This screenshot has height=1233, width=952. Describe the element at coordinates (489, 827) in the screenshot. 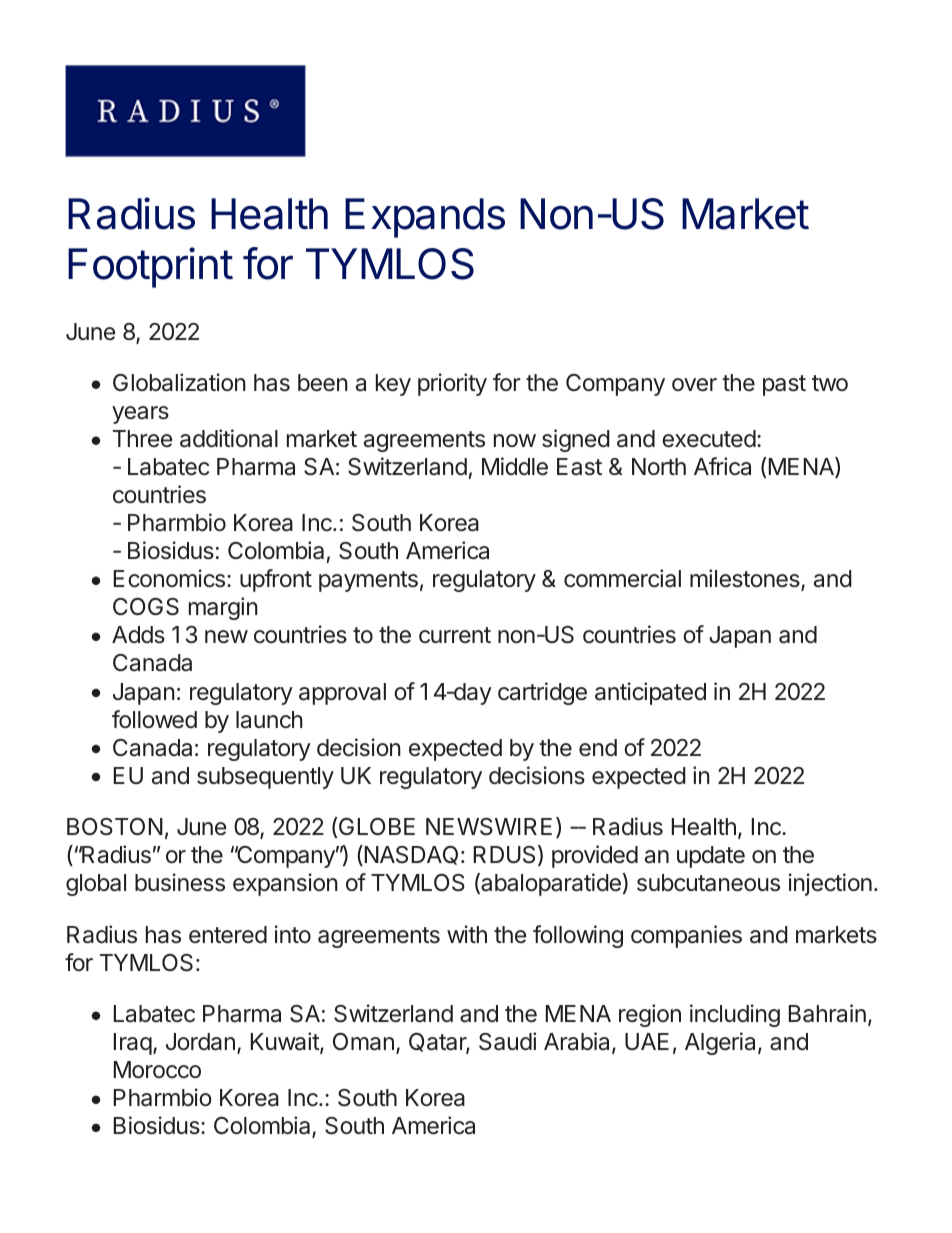

I see `NEWSWIRE` at that location.
